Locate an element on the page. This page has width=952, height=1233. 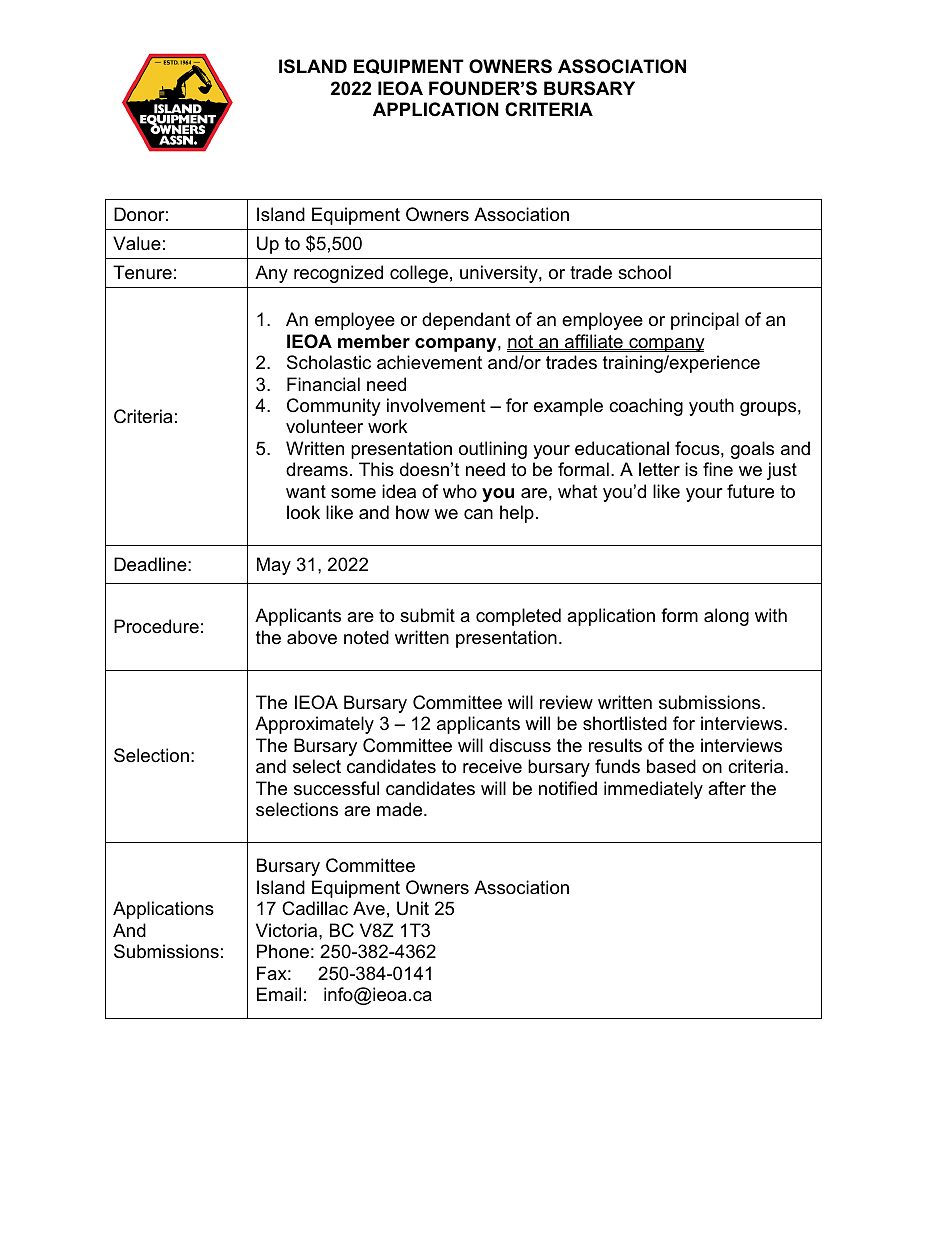
based is located at coordinates (671, 766).
